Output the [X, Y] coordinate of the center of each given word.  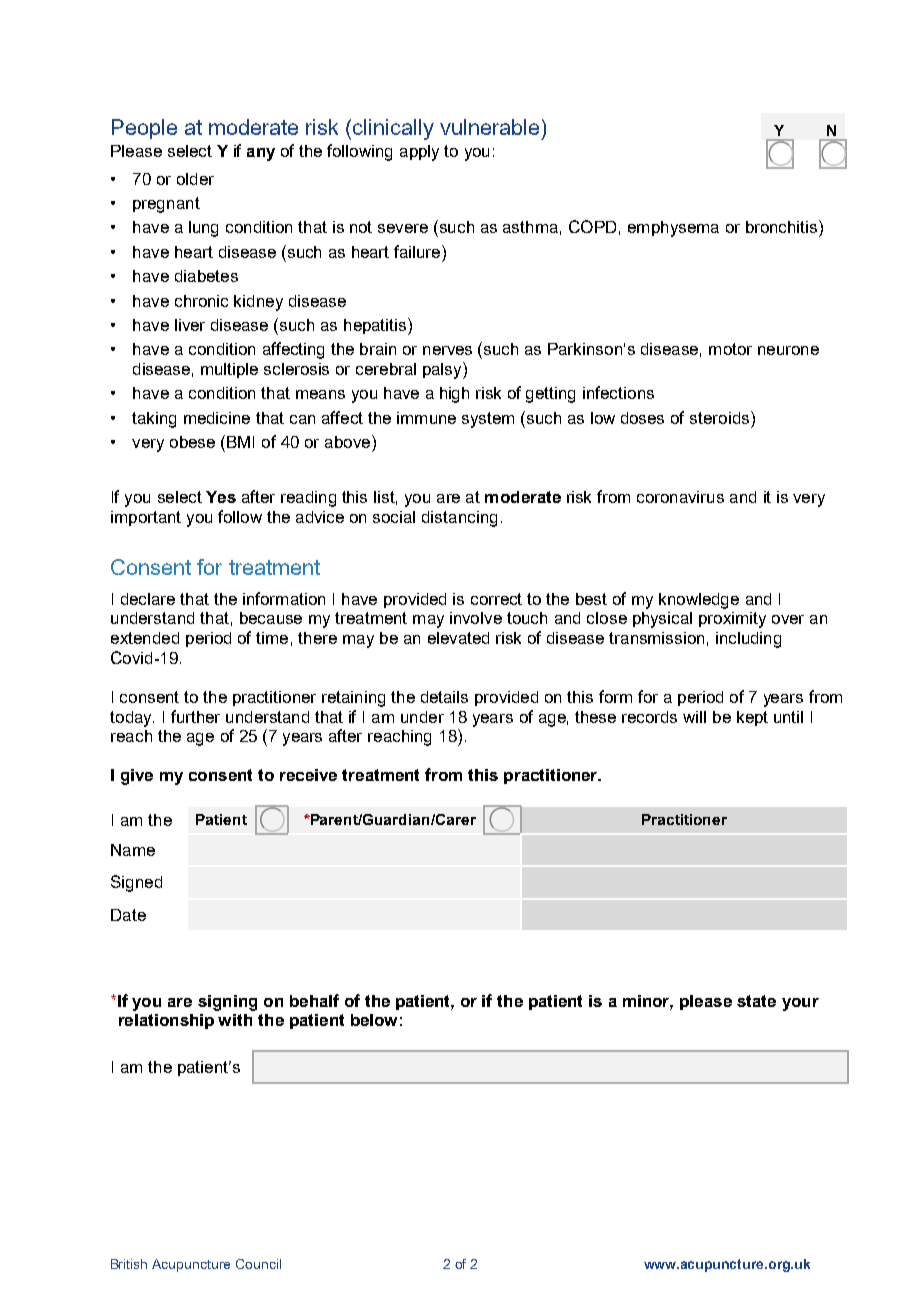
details [444, 697]
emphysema [673, 229]
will [694, 717]
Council [258, 1264]
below [374, 1020]
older [195, 179]
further [195, 716]
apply [419, 153]
